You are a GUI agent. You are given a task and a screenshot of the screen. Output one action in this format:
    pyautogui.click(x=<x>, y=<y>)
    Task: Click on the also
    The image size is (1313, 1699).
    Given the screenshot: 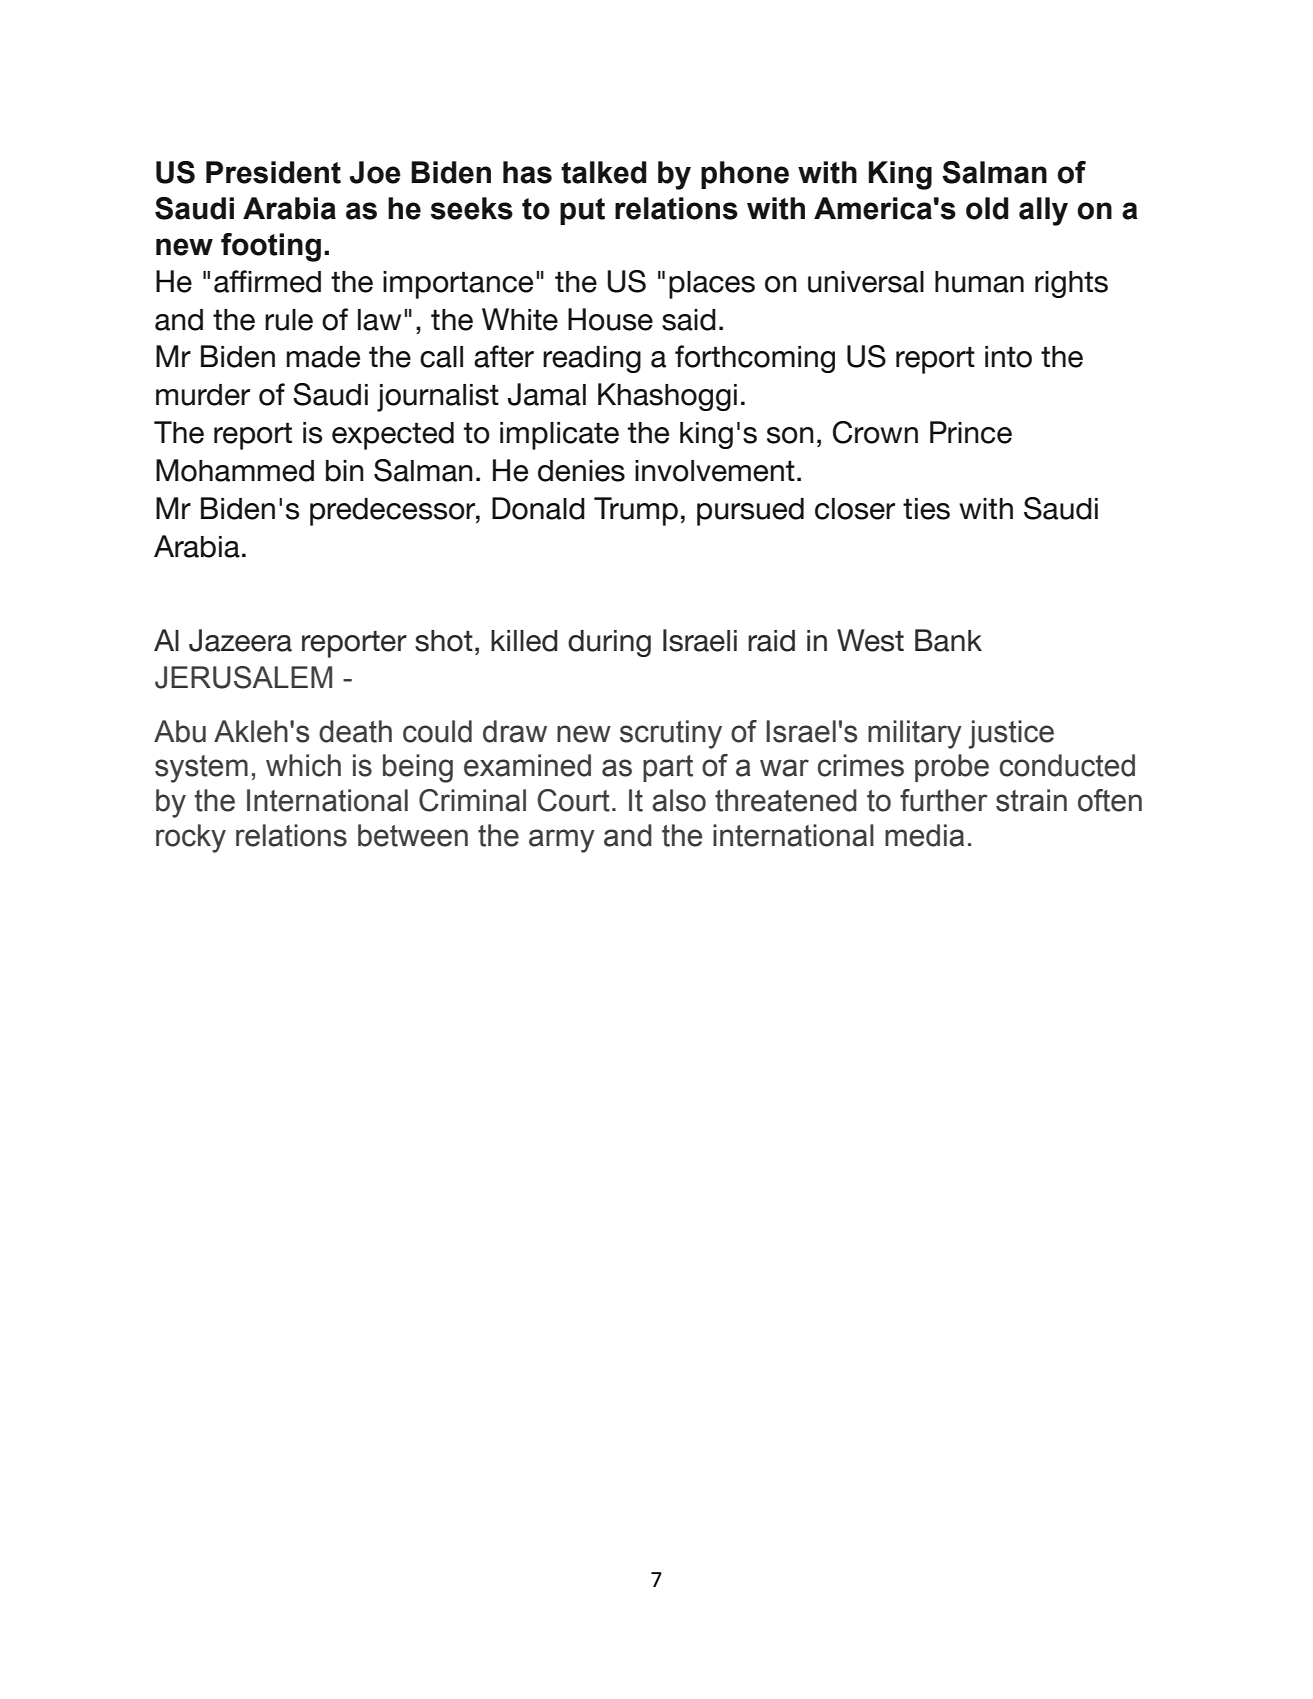 What is the action you would take?
    pyautogui.click(x=679, y=800)
